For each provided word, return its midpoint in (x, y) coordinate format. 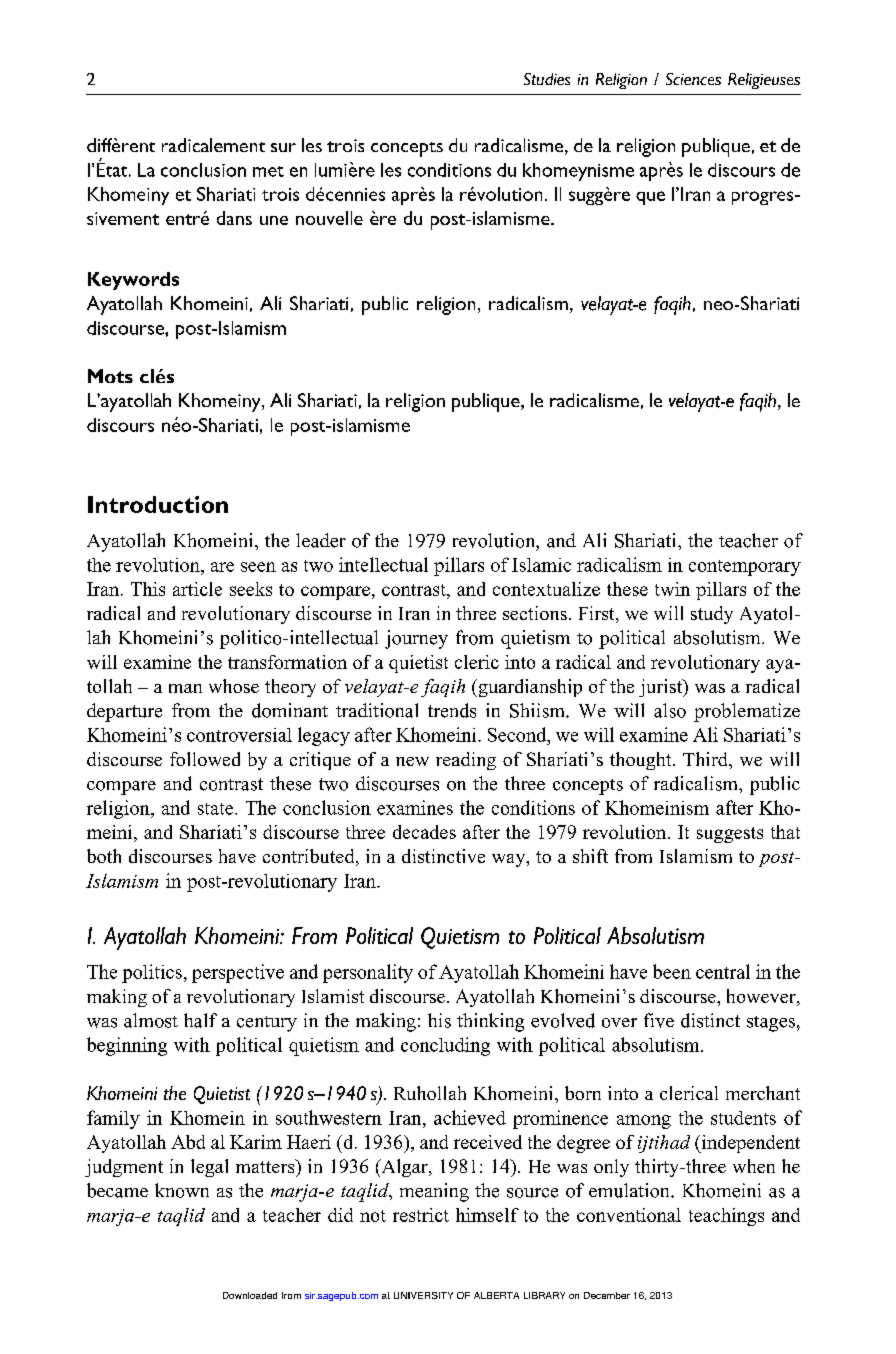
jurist (662, 688)
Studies (547, 79)
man (185, 688)
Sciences (693, 79)
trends (452, 710)
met (268, 171)
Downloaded (250, 1295)
